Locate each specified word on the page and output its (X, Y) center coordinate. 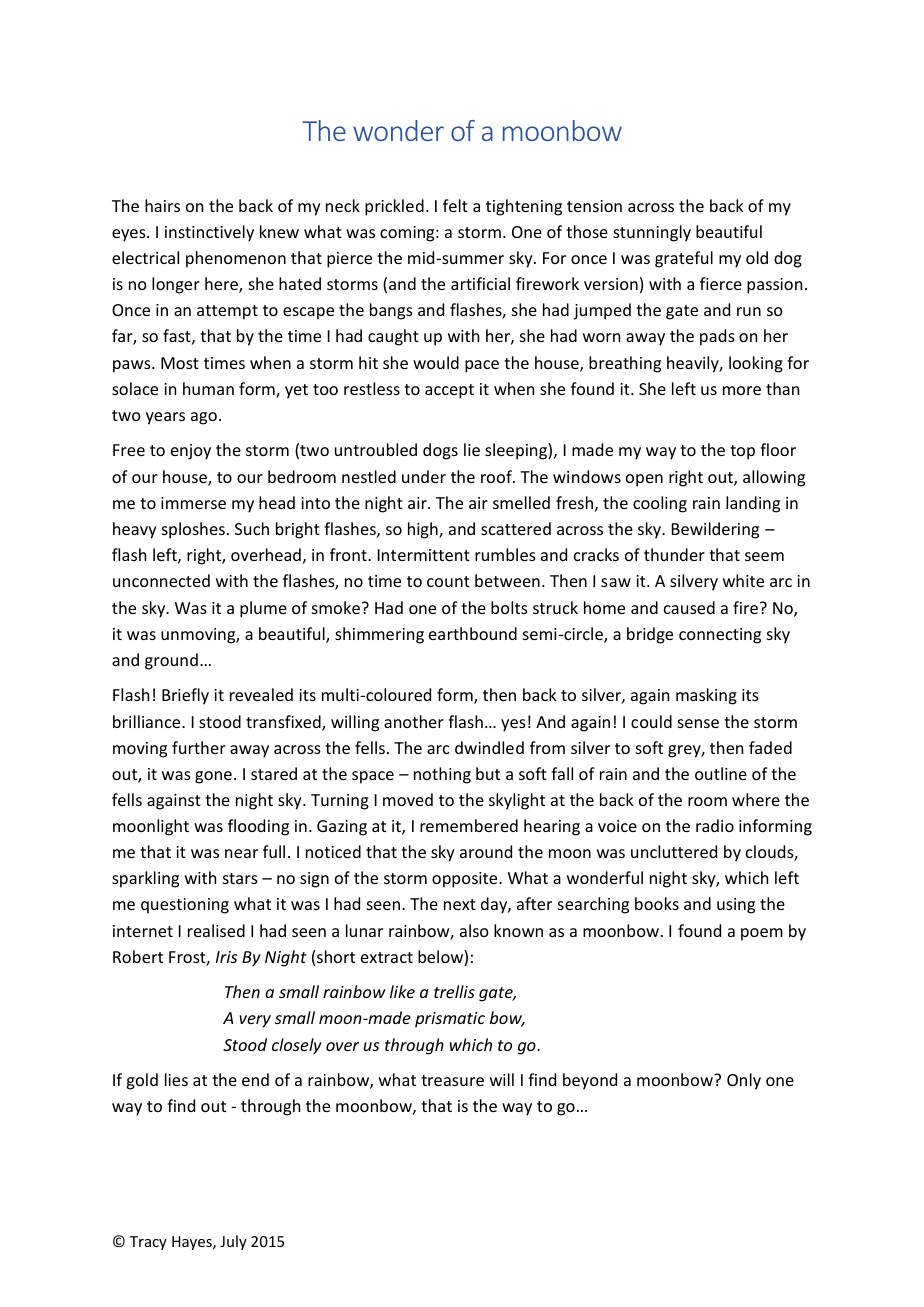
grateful (684, 259)
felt (455, 205)
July (233, 1242)
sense (698, 723)
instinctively (209, 233)
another (414, 721)
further (199, 747)
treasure (452, 1080)
